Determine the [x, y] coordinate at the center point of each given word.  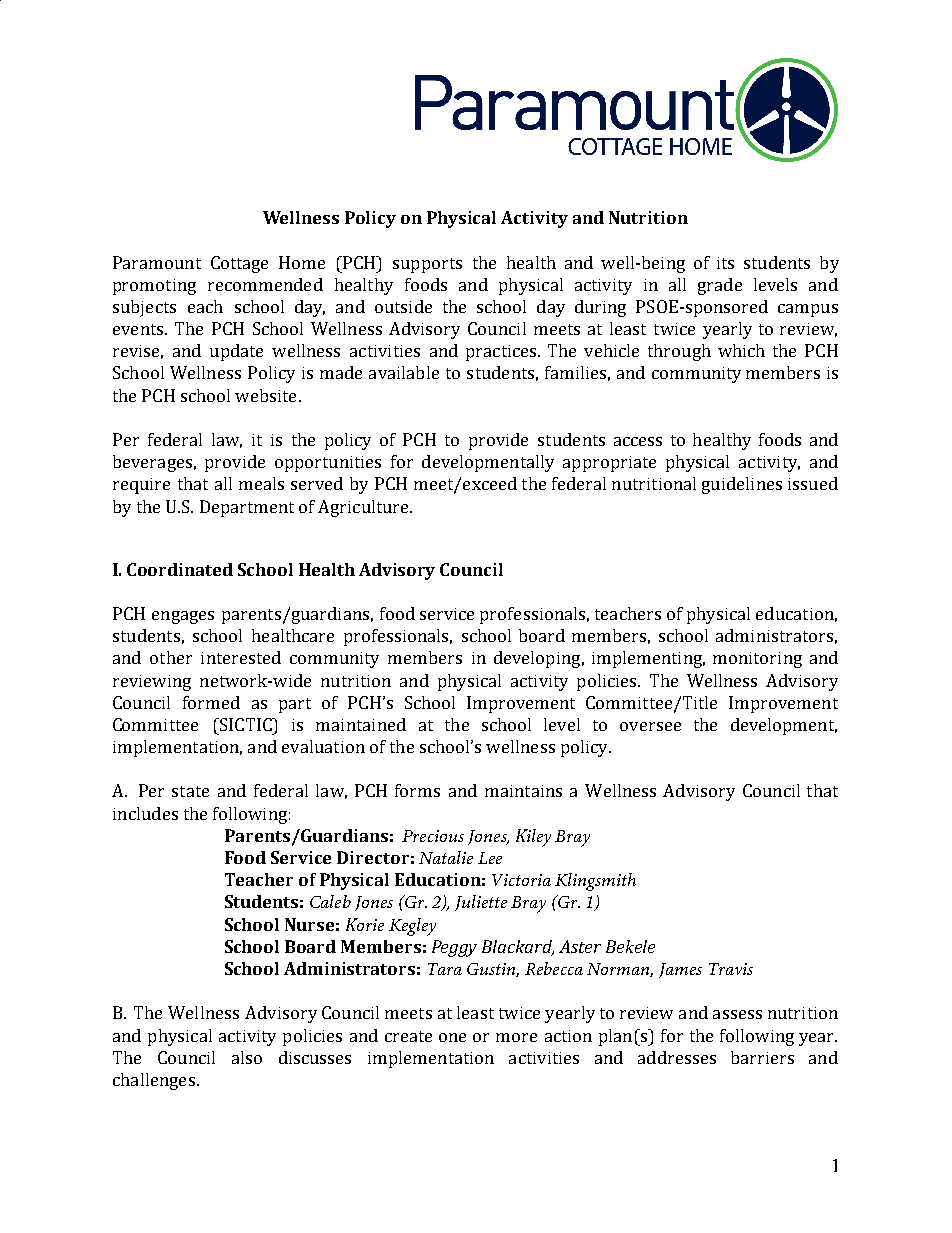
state [190, 791]
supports [427, 265]
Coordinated [180, 569]
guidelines [742, 485]
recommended [265, 284]
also [247, 1057]
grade [720, 286]
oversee [650, 726]
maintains [523, 791]
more [516, 1037]
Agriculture [364, 508]
